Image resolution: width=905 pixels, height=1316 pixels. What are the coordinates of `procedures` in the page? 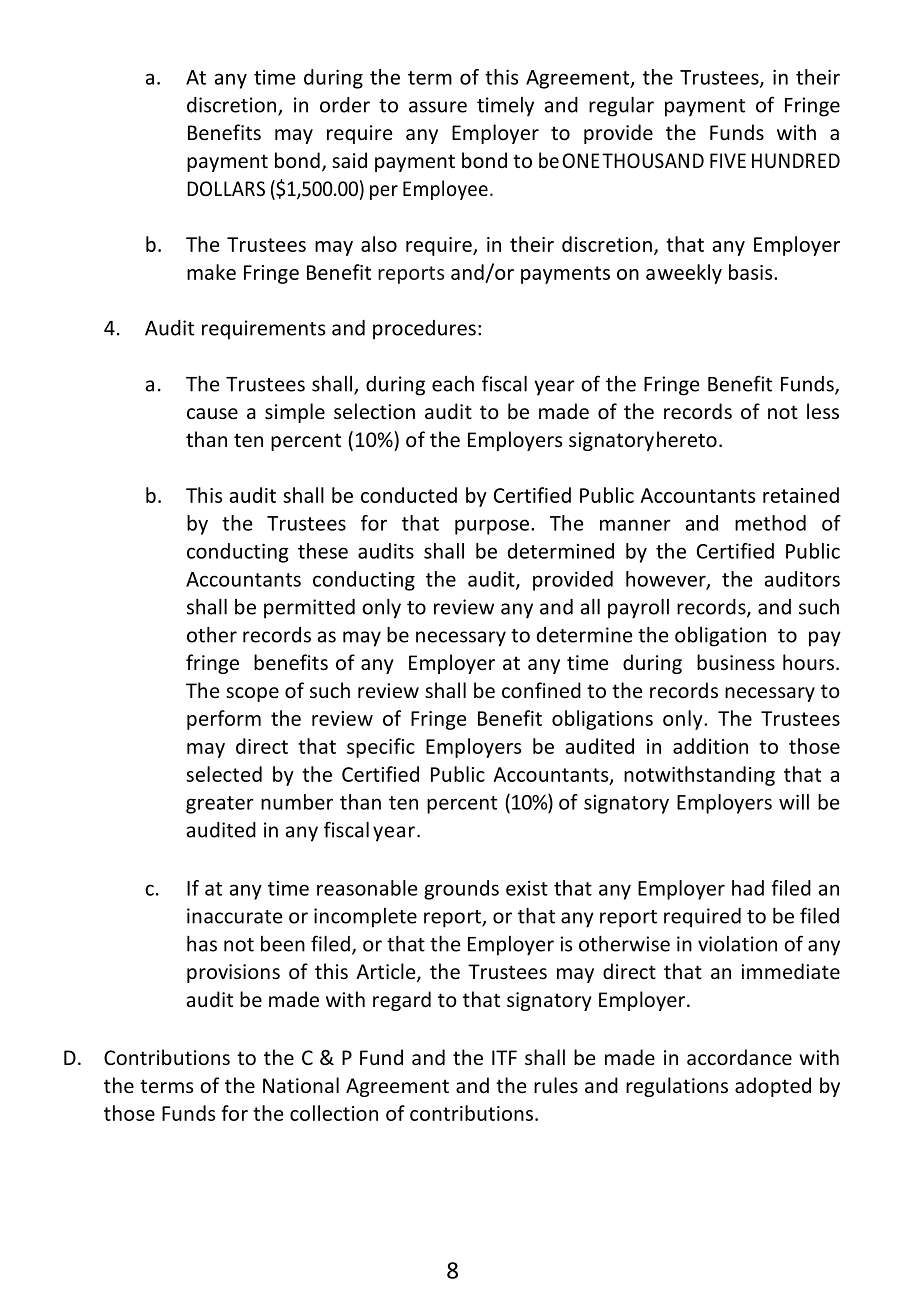 It's located at (424, 330).
